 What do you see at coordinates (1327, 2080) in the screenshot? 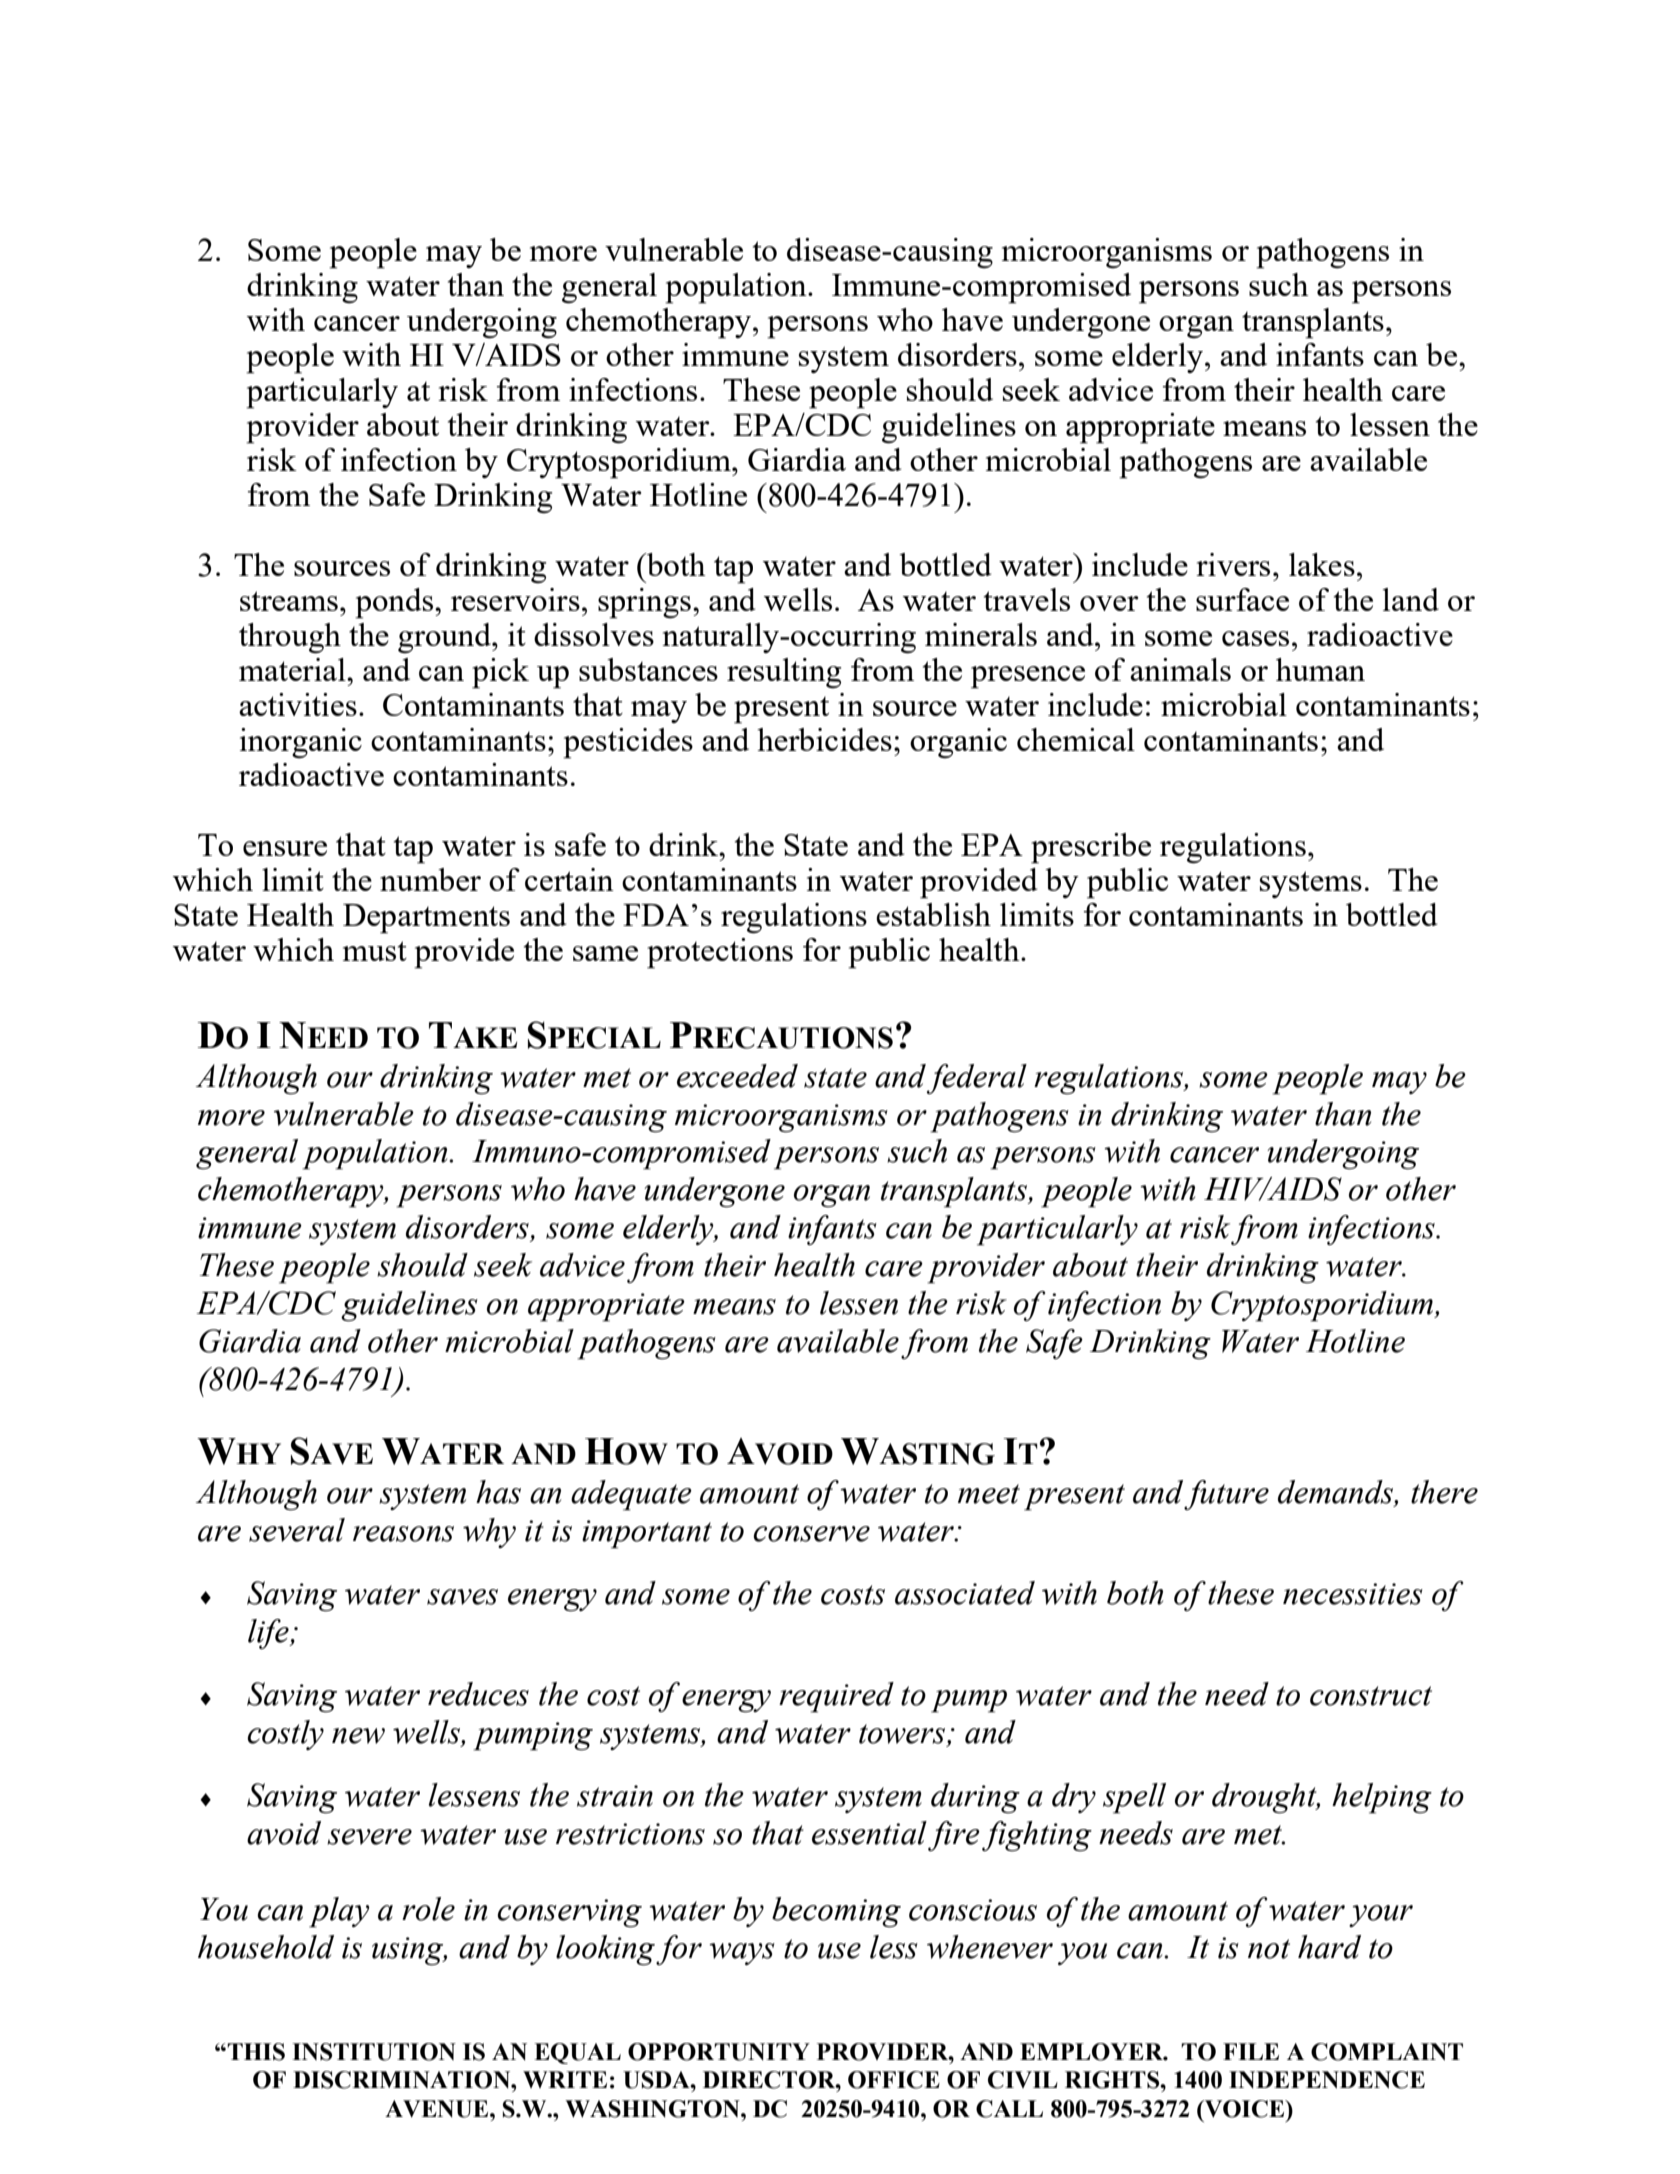
I see `INDEPENDENCE` at bounding box center [1327, 2080].
